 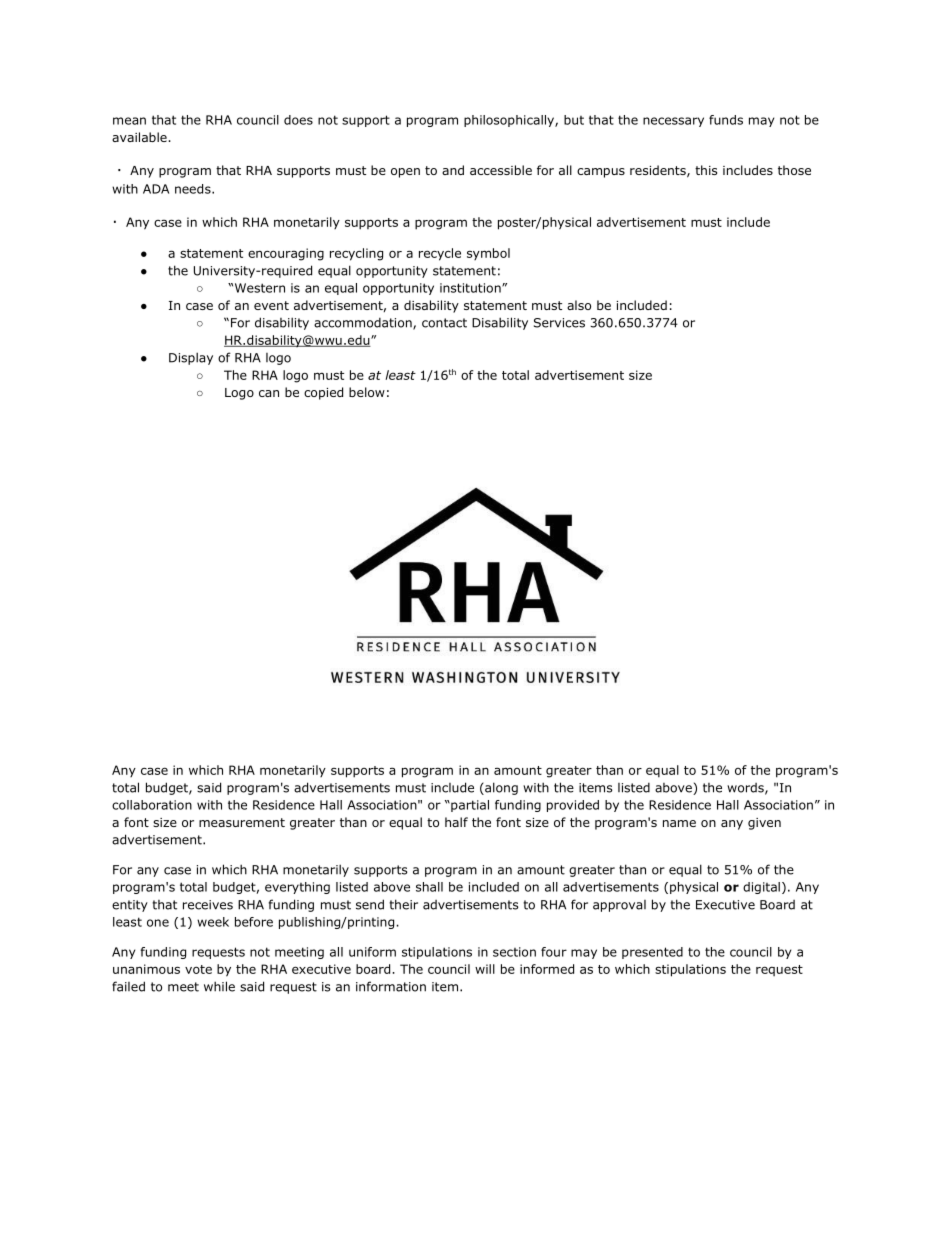 What do you see at coordinates (559, 323) in the document?
I see `Services` at bounding box center [559, 323].
